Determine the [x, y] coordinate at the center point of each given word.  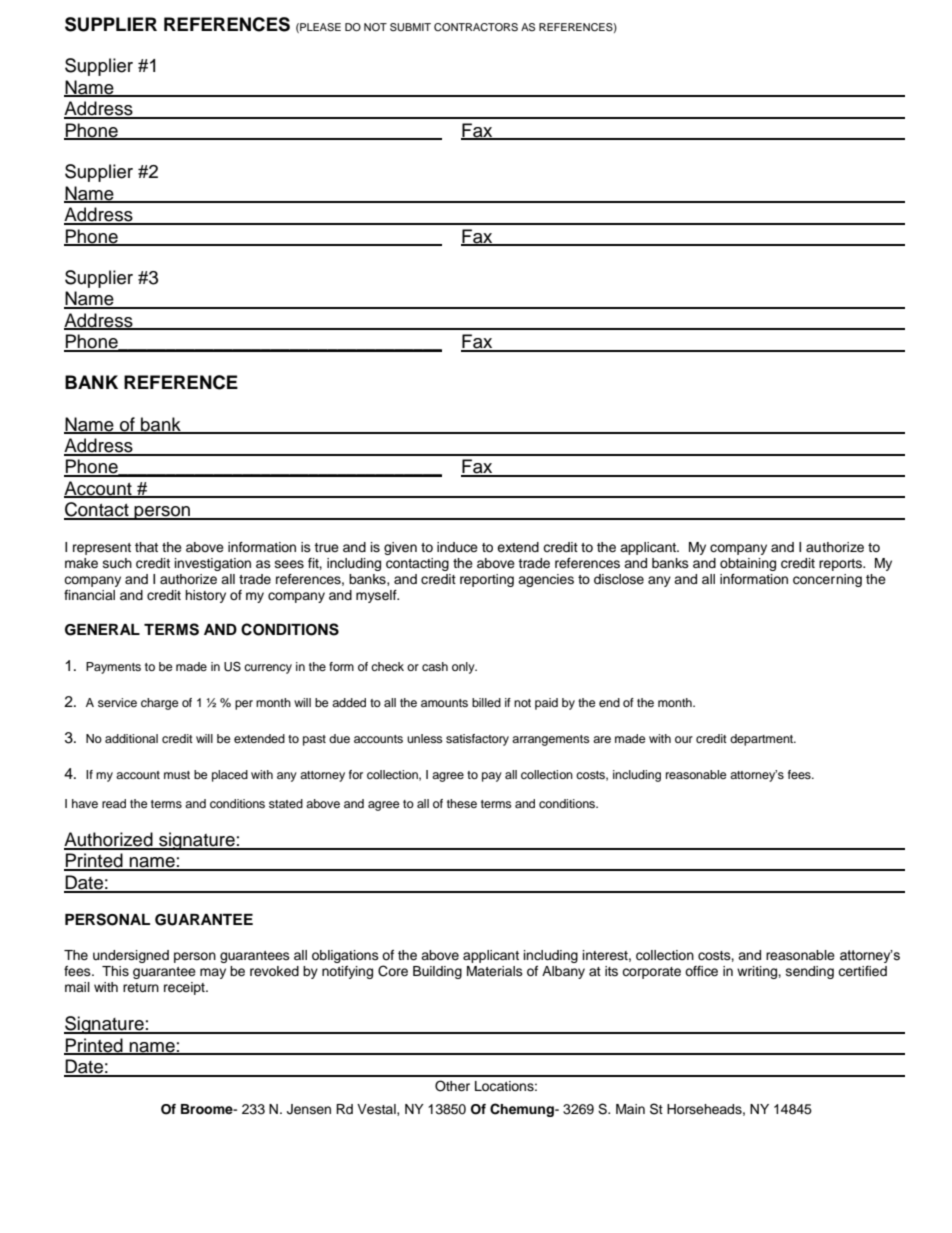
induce [457, 547]
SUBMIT [410, 27]
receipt [185, 988]
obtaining [748, 564]
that [146, 547]
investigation [213, 564]
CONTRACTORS [476, 27]
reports [841, 565]
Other [452, 1086]
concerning [827, 580]
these [462, 803]
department [763, 740]
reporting [487, 580]
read [114, 803]
